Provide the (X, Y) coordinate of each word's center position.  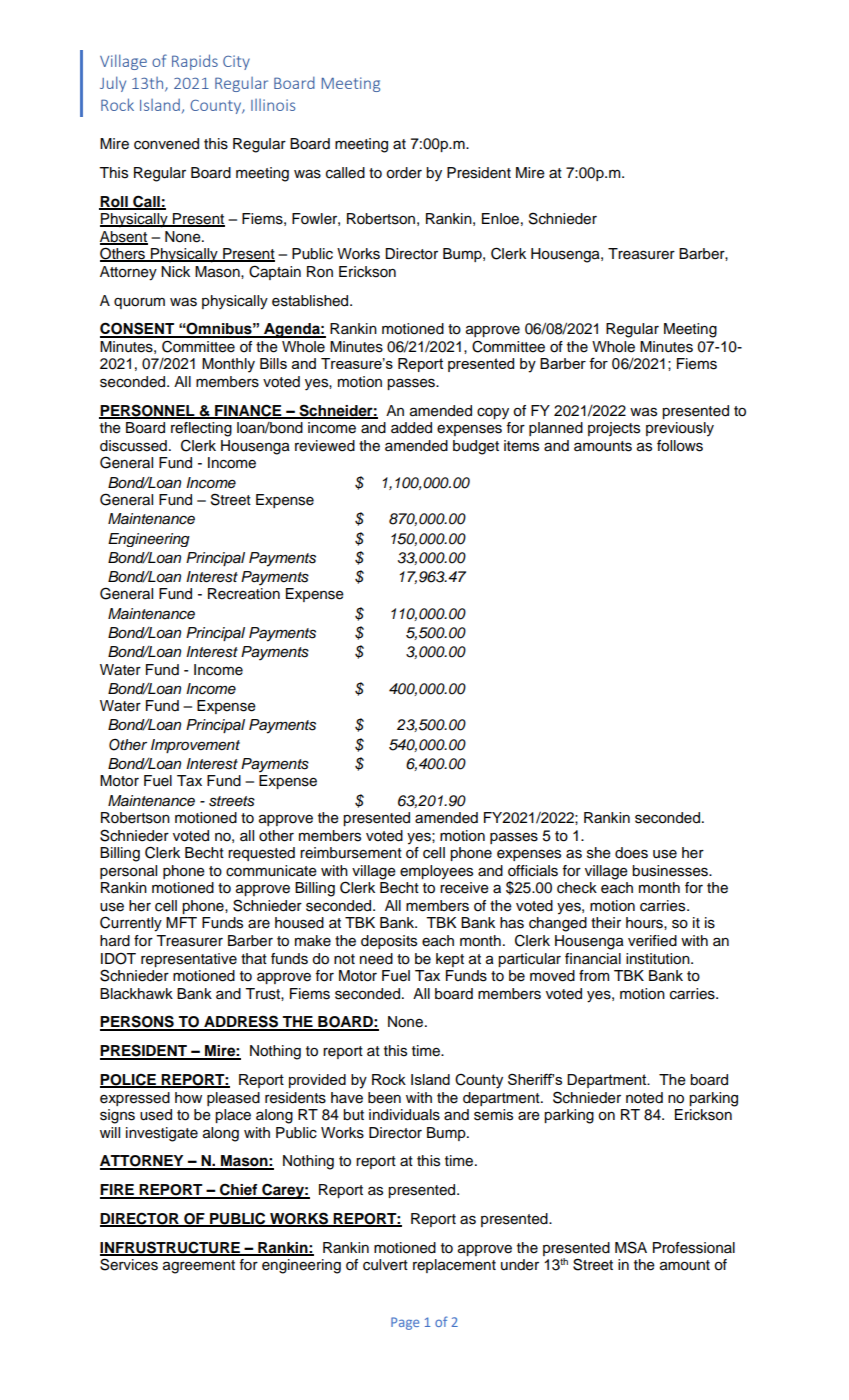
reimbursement (351, 853)
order (404, 173)
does (631, 853)
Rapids (195, 62)
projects (614, 429)
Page (405, 1323)
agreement (199, 1267)
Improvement (195, 746)
